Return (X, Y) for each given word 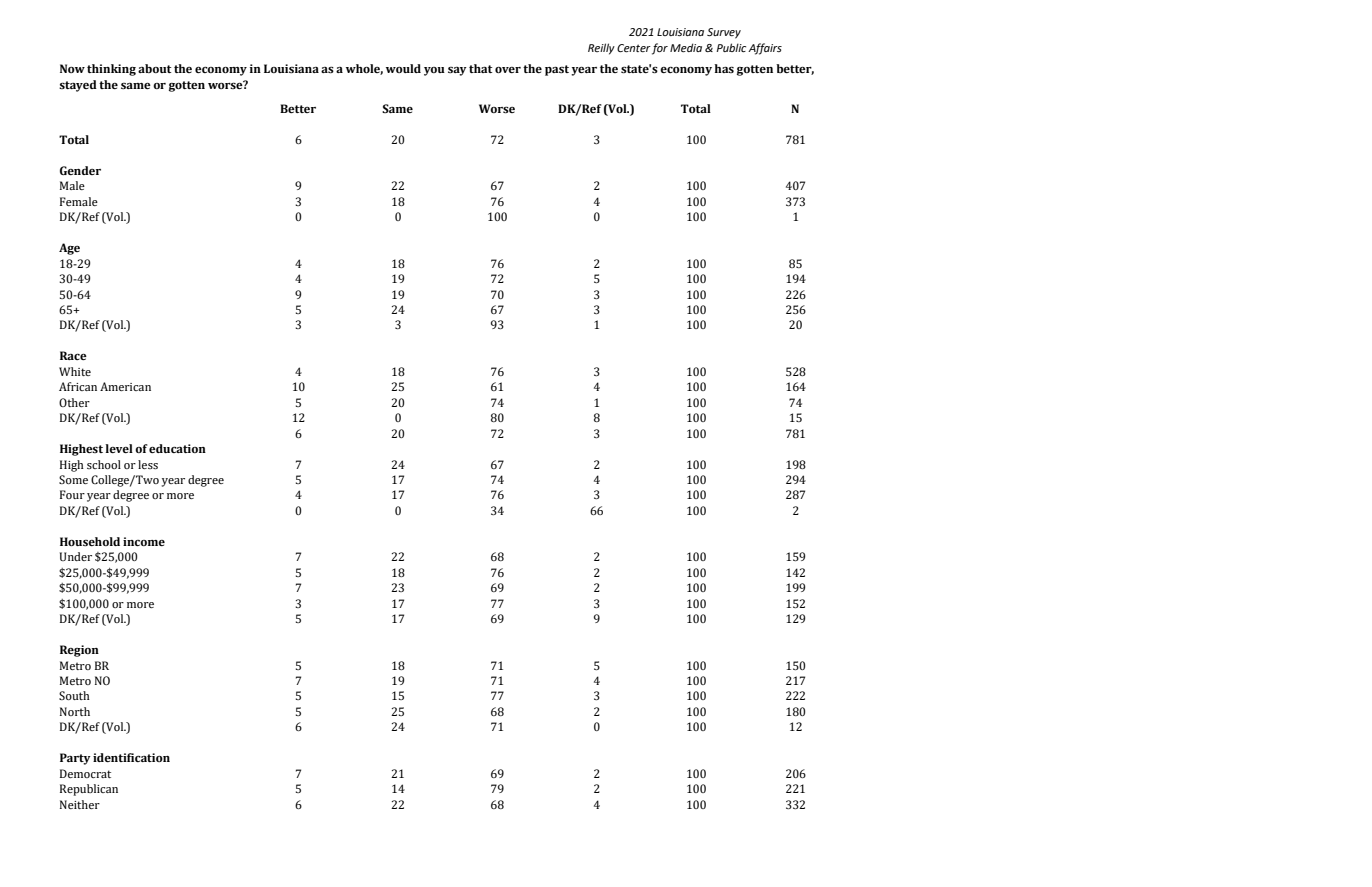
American (125, 386)
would (403, 68)
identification (131, 757)
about (154, 68)
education (177, 448)
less (148, 464)
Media (686, 47)
